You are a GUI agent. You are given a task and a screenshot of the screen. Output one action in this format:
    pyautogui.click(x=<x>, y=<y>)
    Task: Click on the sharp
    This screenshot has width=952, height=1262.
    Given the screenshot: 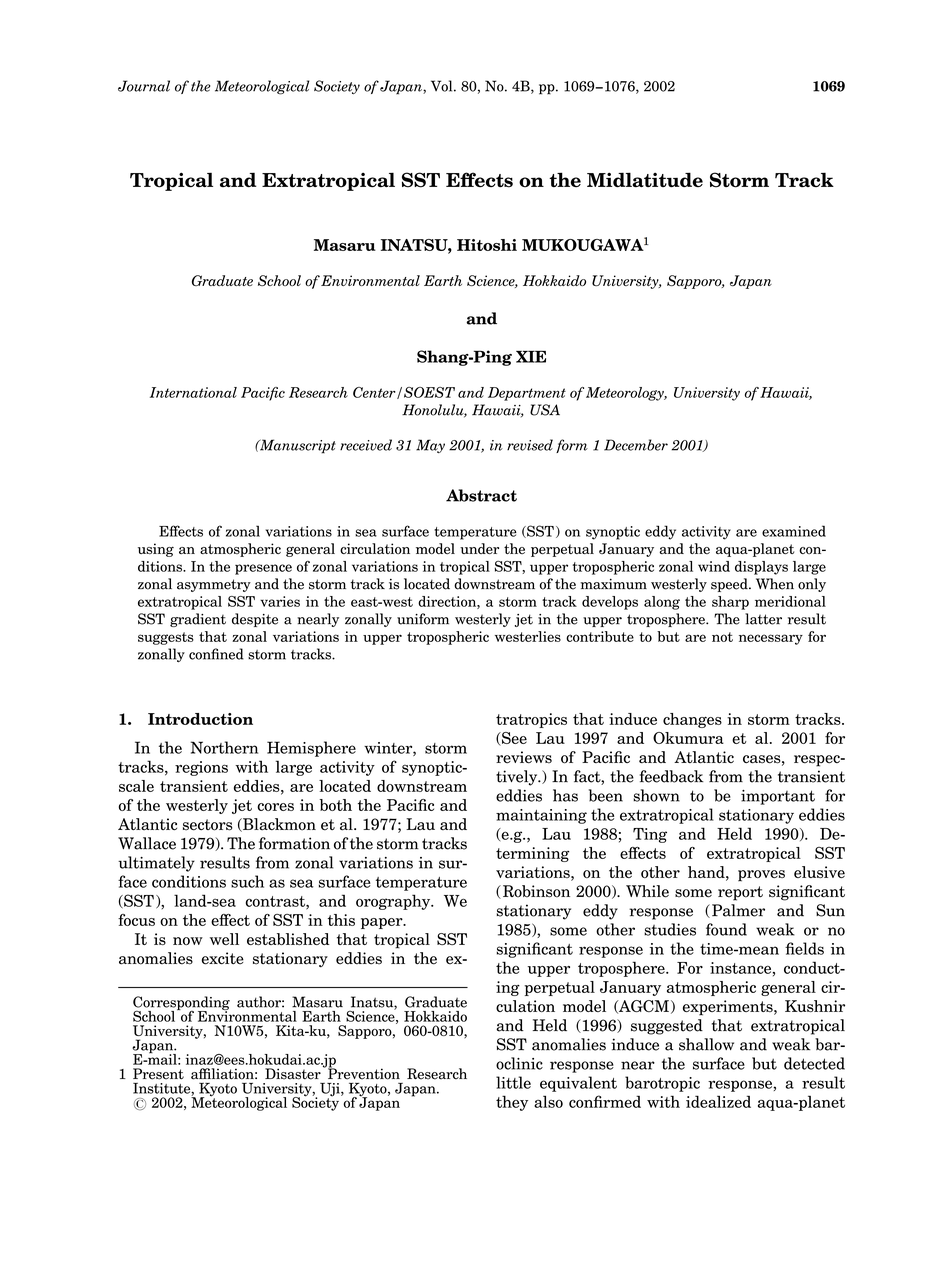 What is the action you would take?
    pyautogui.click(x=730, y=603)
